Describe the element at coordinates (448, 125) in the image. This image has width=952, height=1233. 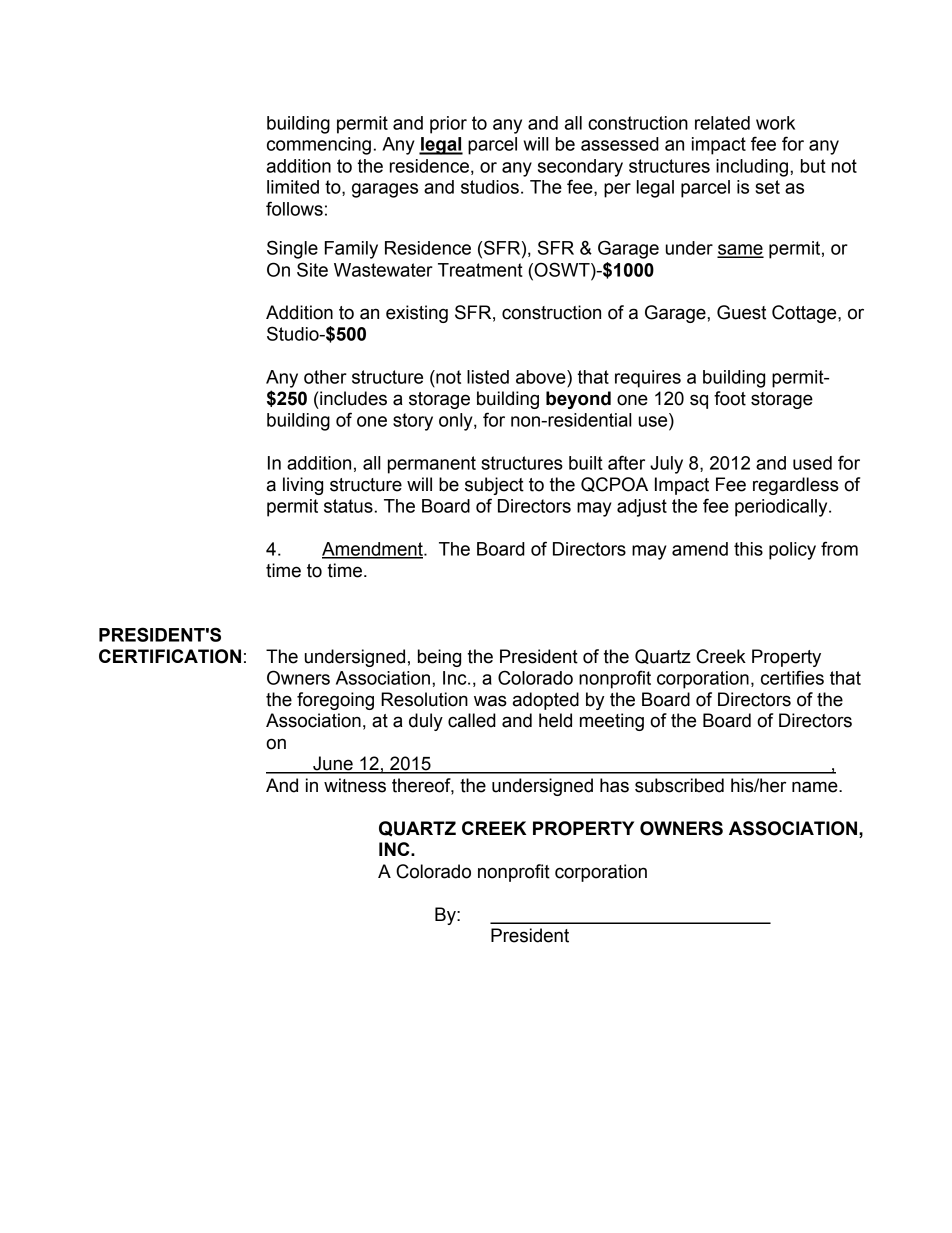
I see `prior` at that location.
